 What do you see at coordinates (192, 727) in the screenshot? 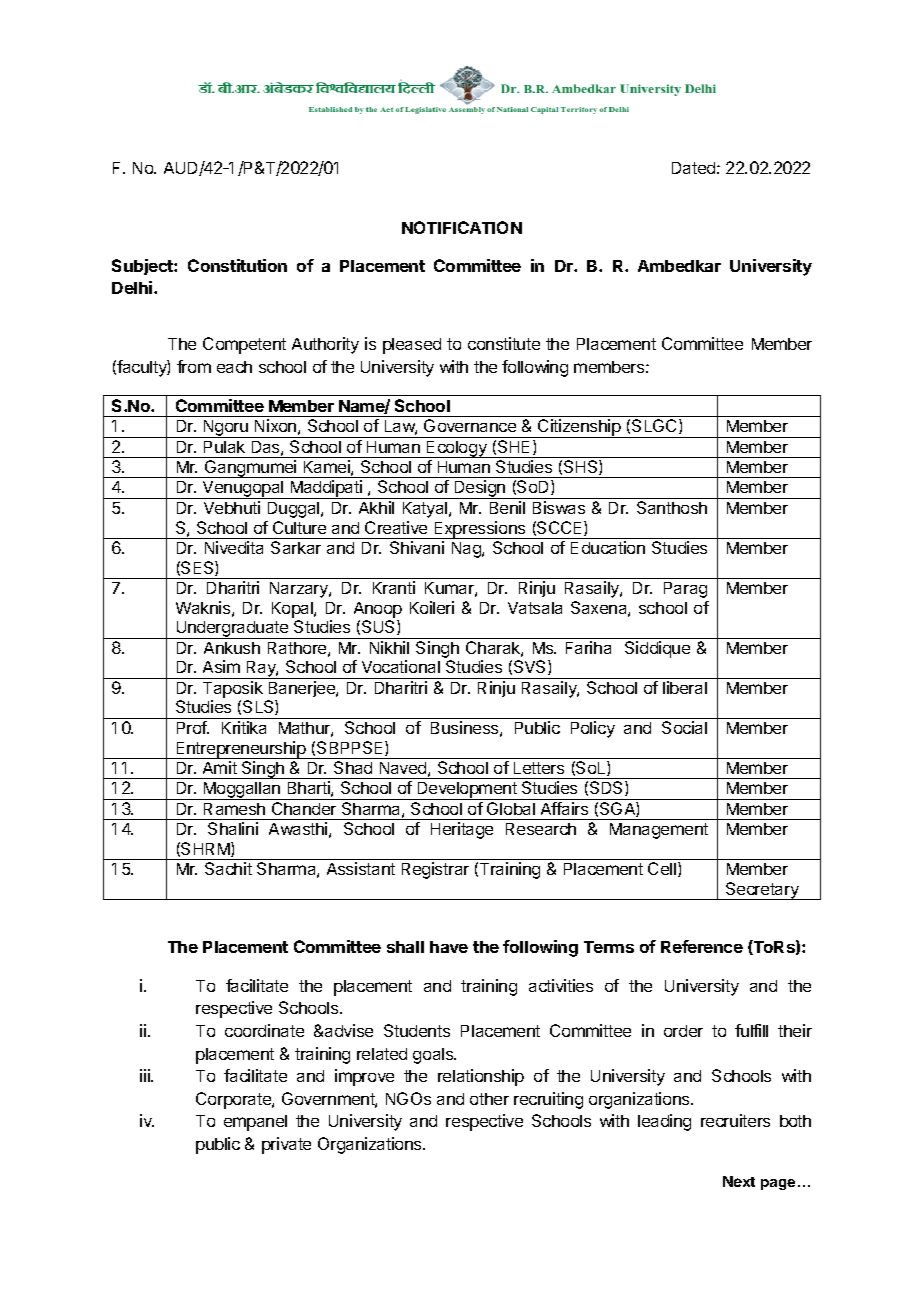
I see `Prof` at bounding box center [192, 727].
